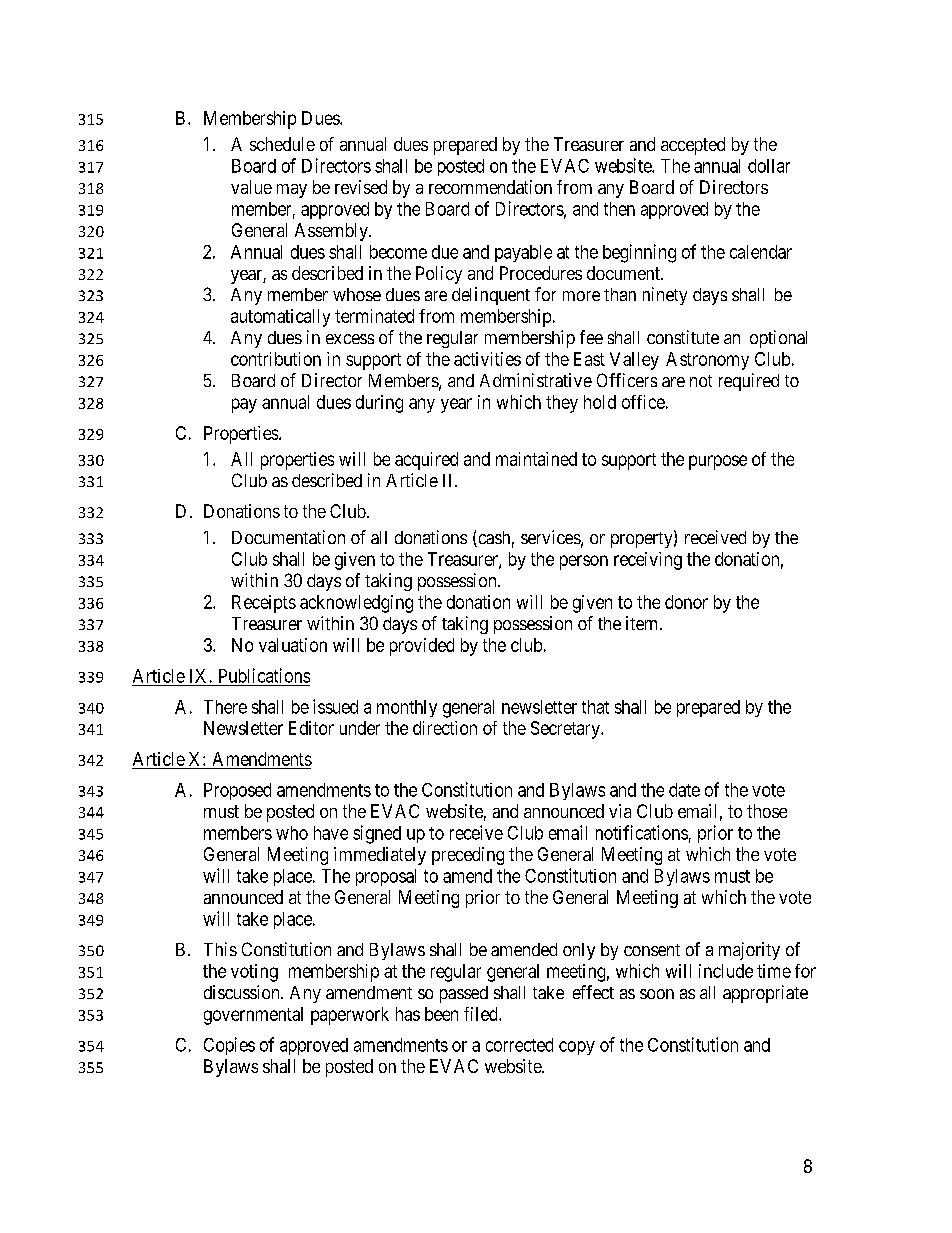 The image size is (952, 1233). Describe the element at coordinates (536, 459) in the screenshot. I see `maintained` at that location.
